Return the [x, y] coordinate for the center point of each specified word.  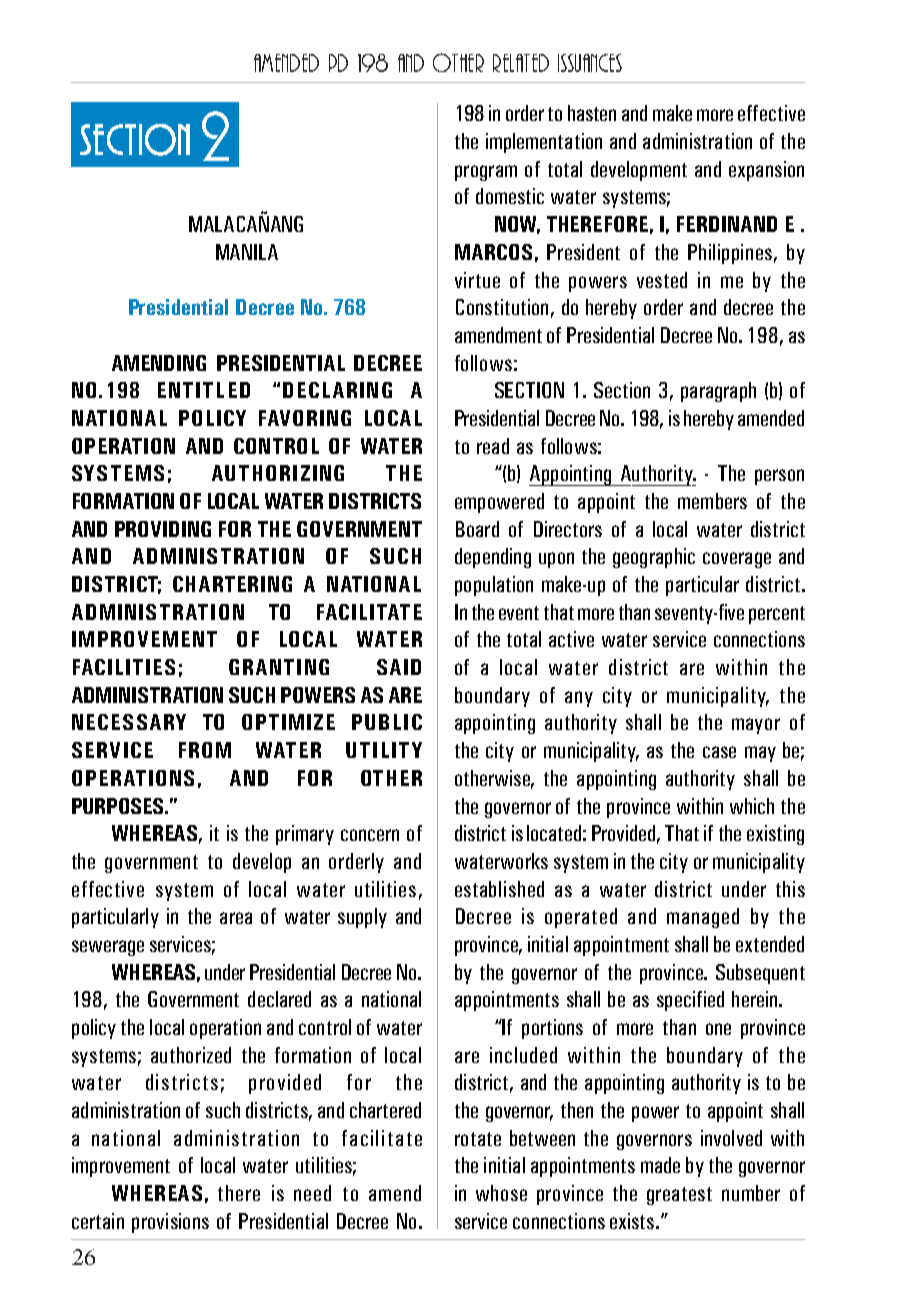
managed [703, 918]
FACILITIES [124, 667]
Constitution [502, 307]
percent [777, 615]
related [521, 63]
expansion [766, 171]
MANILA [247, 252]
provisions [170, 1223]
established [499, 889]
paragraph [718, 392]
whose [501, 1193]
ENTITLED [204, 390]
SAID [399, 667]
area [236, 918]
